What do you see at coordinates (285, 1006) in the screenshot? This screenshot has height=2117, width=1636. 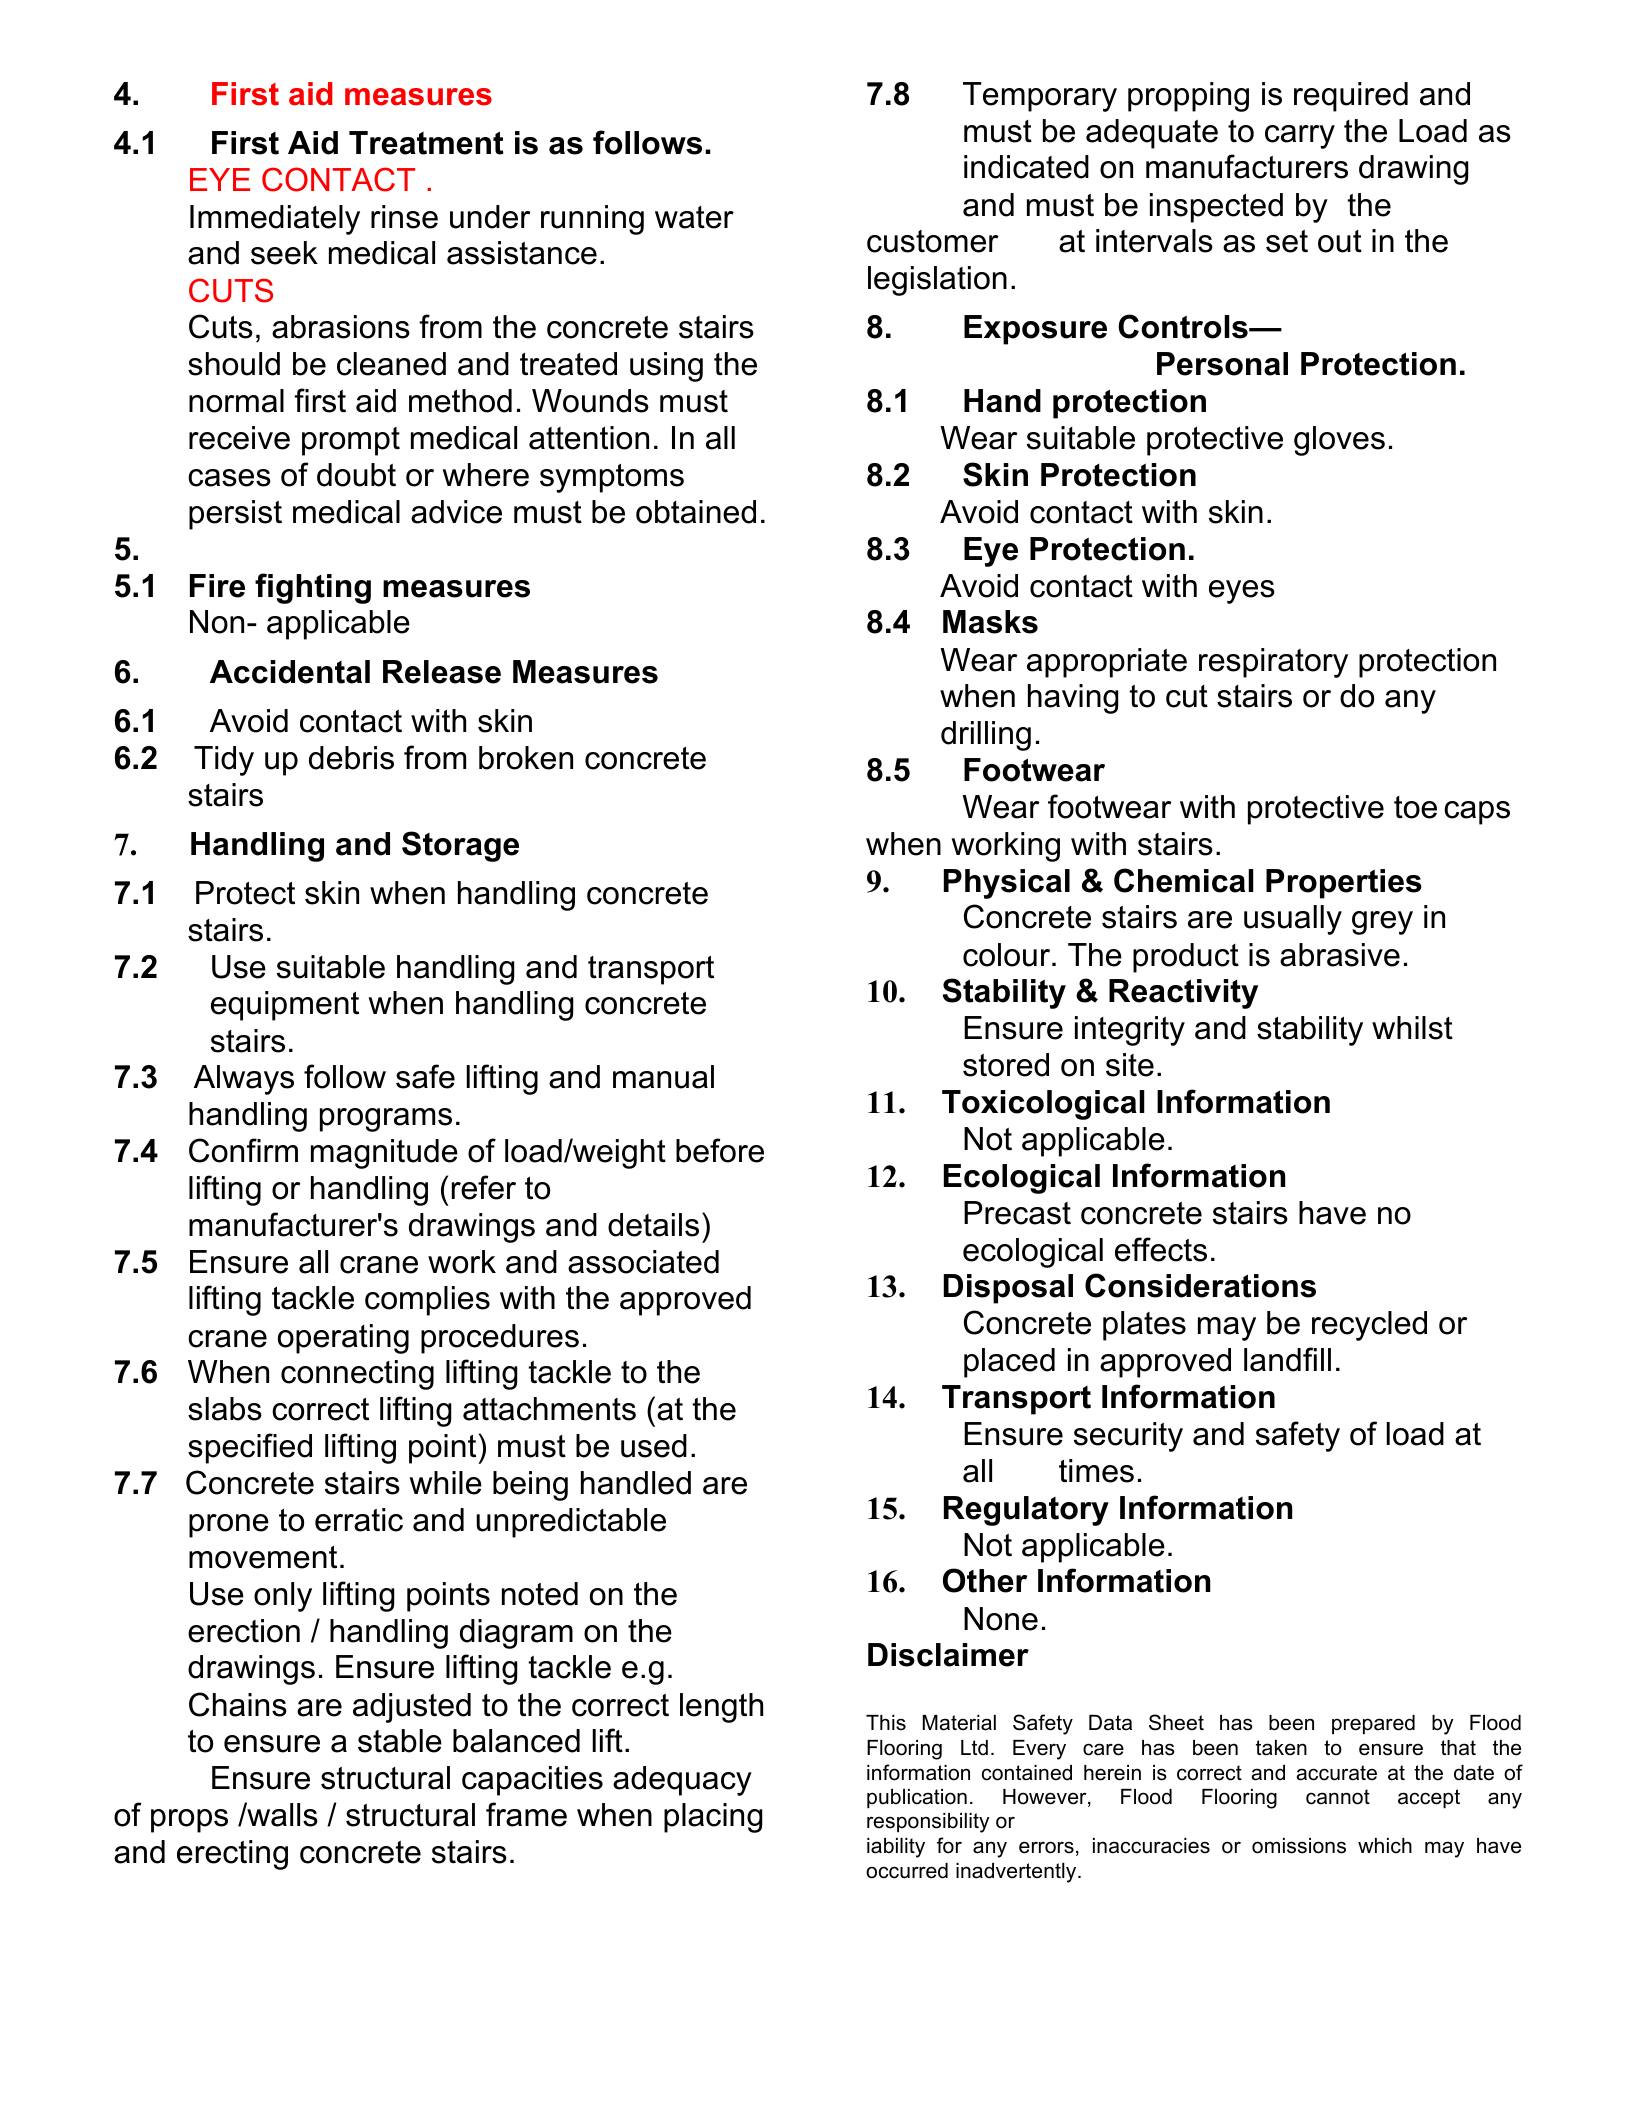 I see `equipment` at bounding box center [285, 1006].
